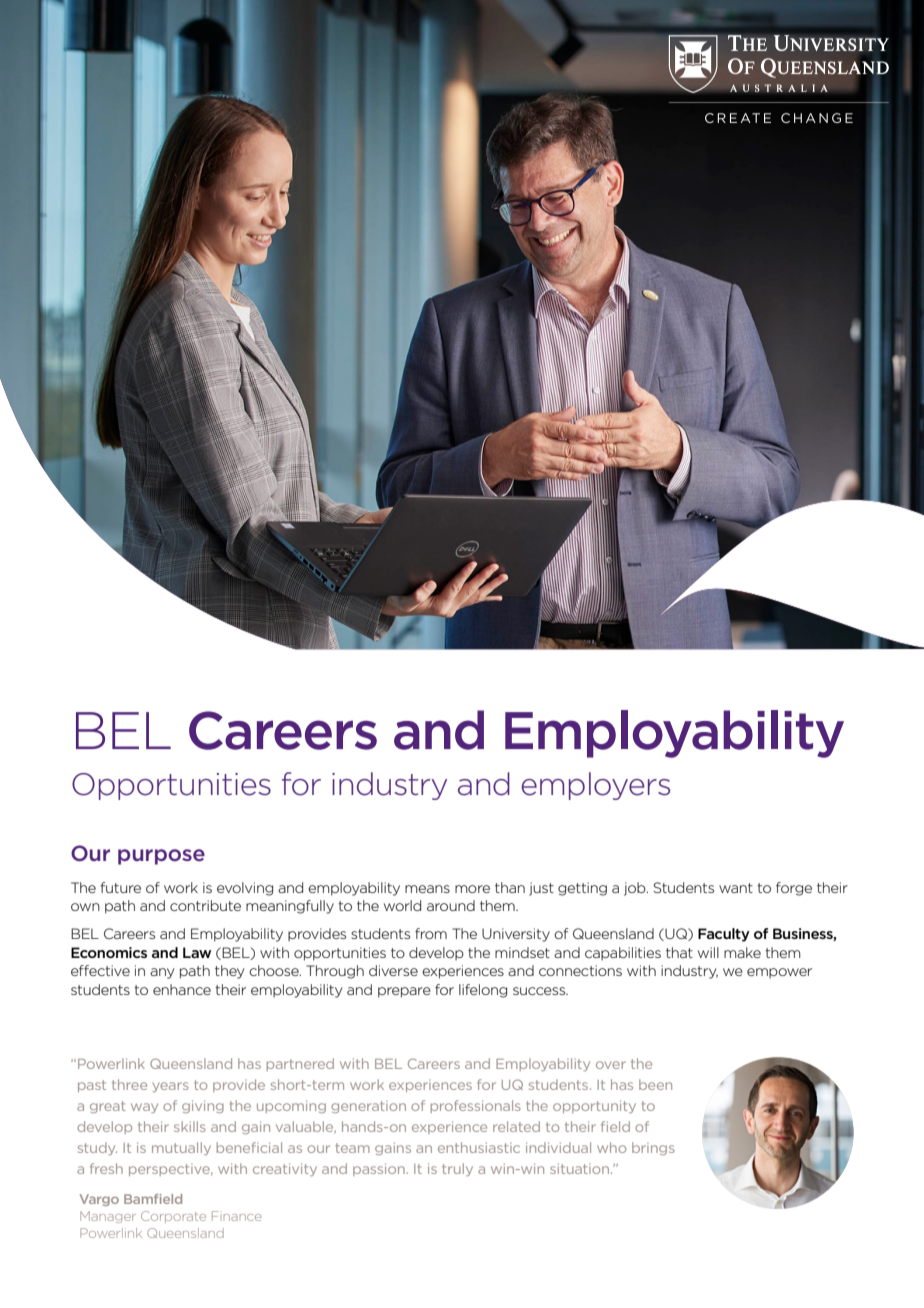  Describe the element at coordinates (736, 888) in the document. I see `want` at that location.
